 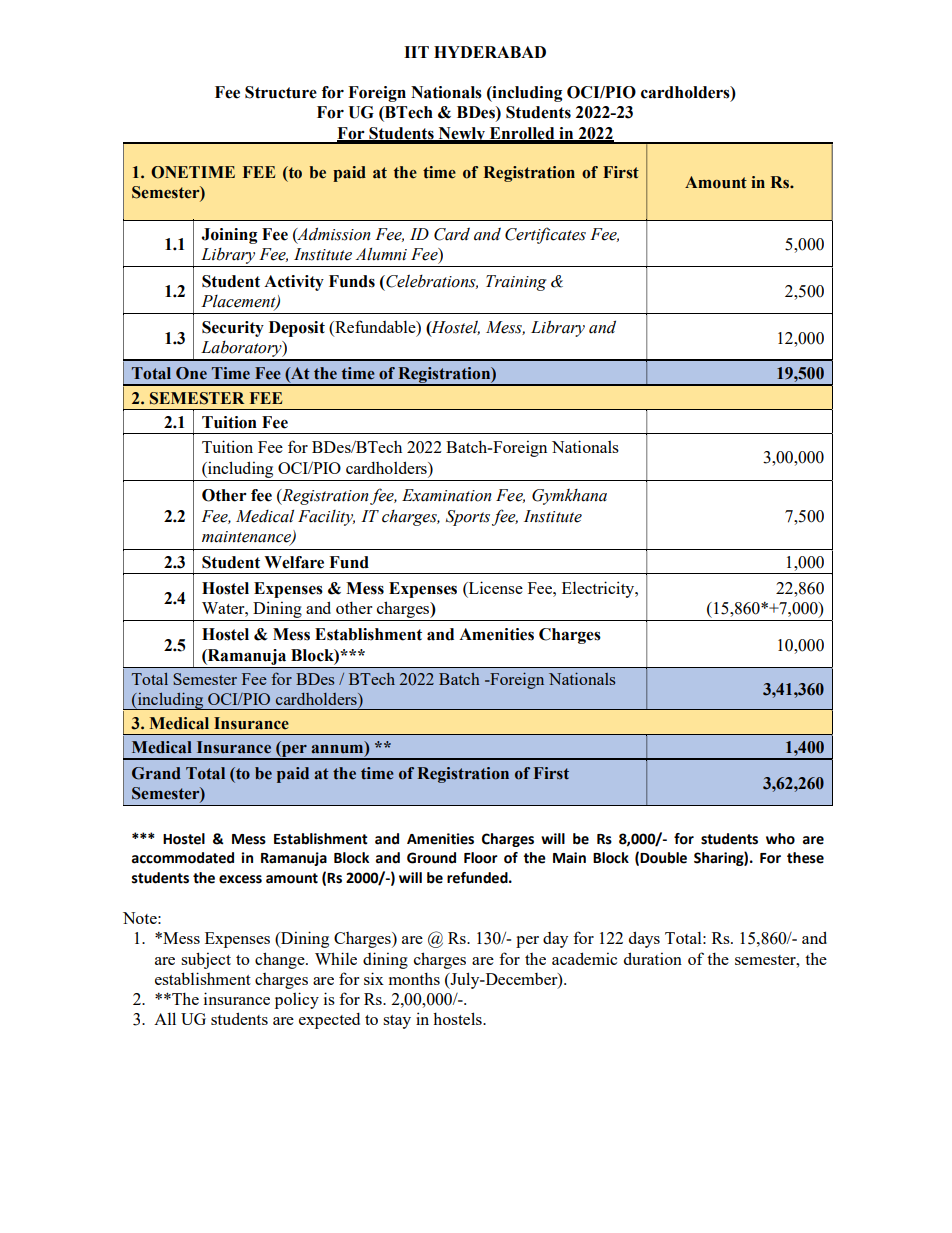 What do you see at coordinates (468, 518) in the screenshot?
I see `Sports` at bounding box center [468, 518].
